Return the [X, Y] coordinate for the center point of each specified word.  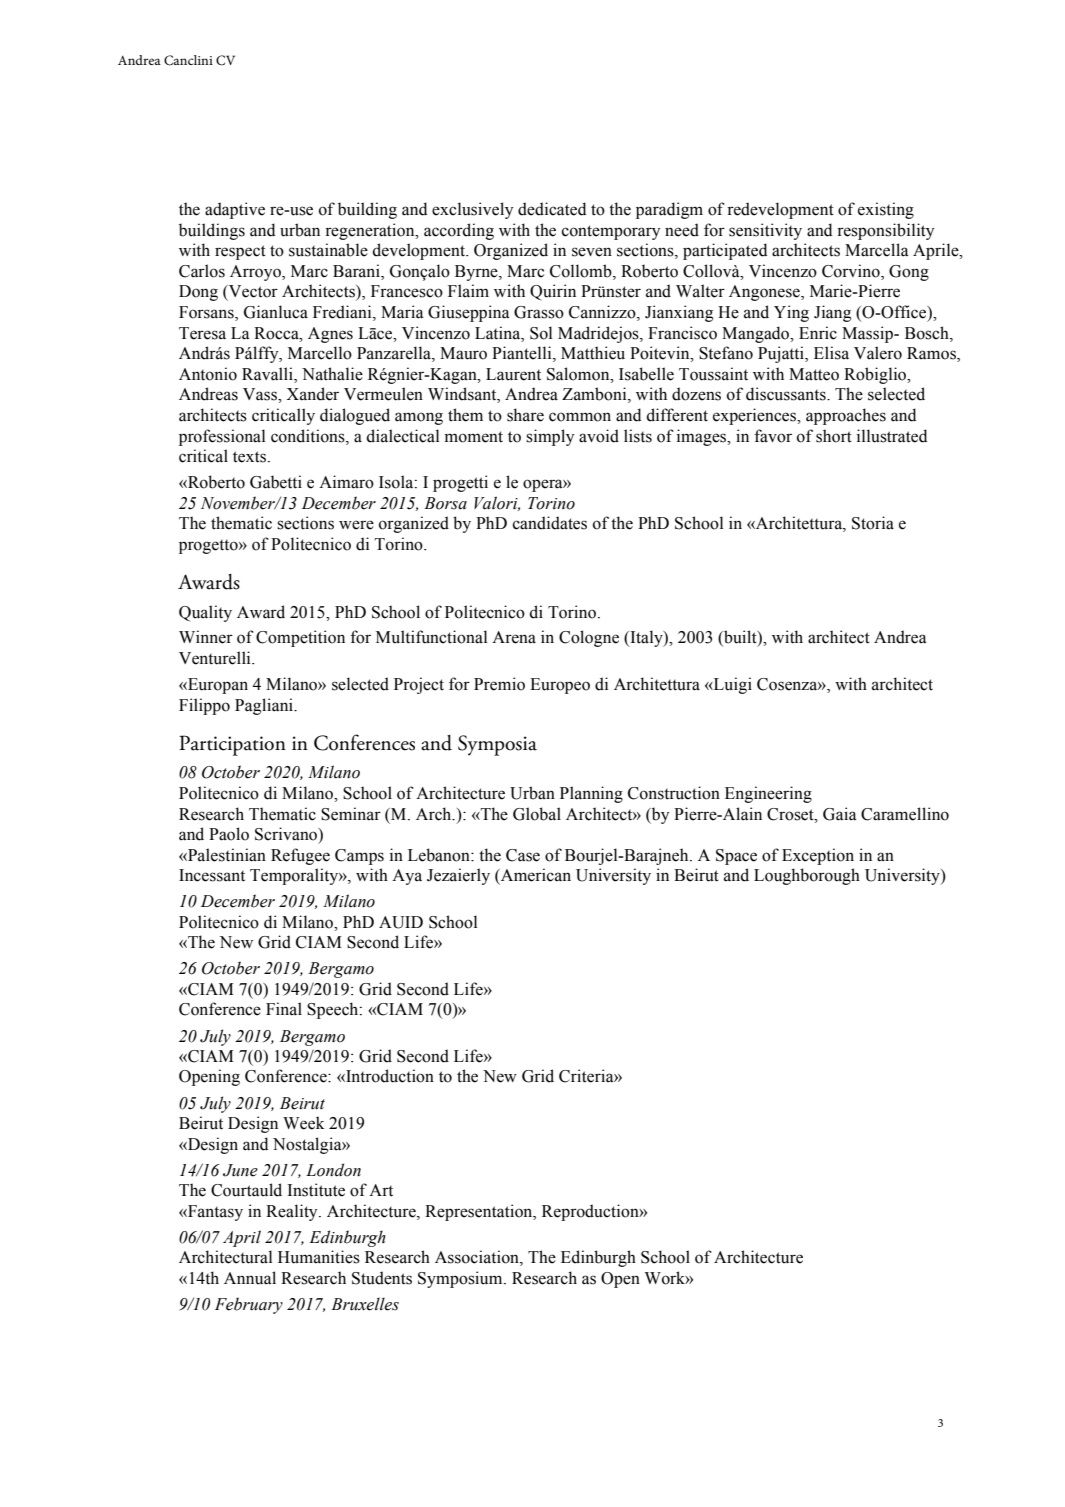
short [834, 436]
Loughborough [807, 876]
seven [592, 252]
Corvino [852, 271]
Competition [300, 638]
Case [523, 855]
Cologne [589, 638]
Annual [250, 1278]
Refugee [300, 856]
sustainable [328, 250]
